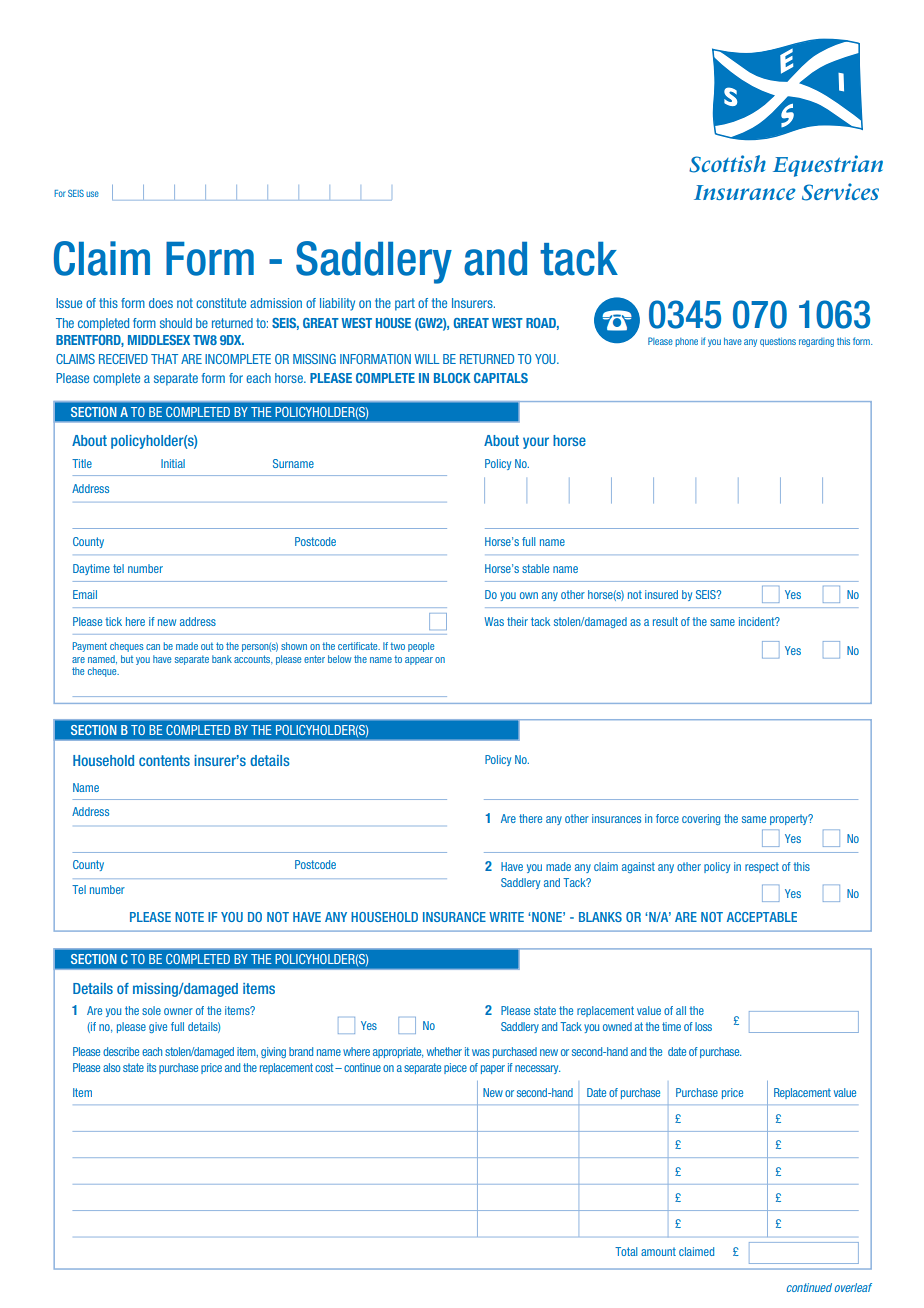 The image size is (924, 1308). I want to click on your, so click(536, 443).
